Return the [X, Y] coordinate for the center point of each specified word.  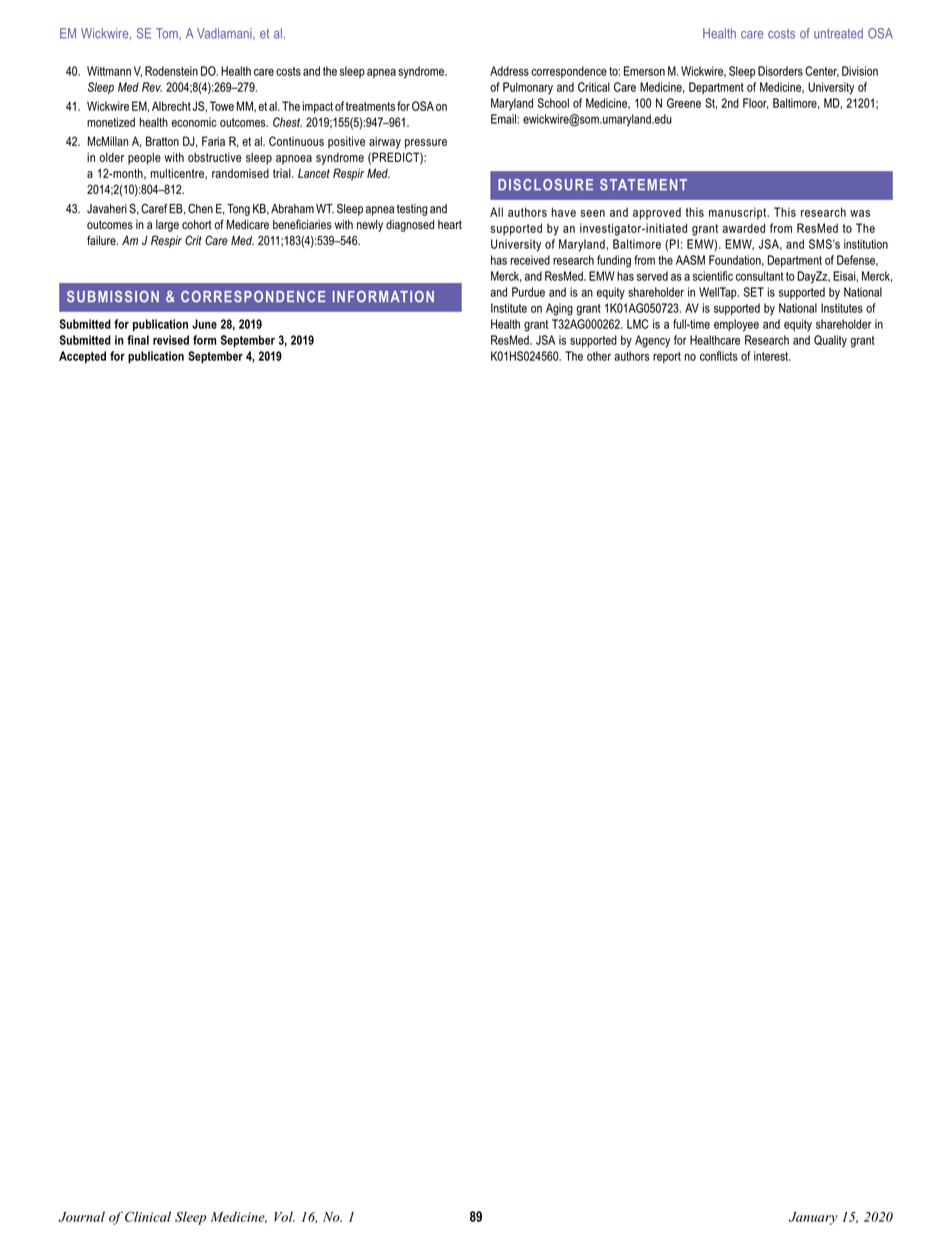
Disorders [780, 71]
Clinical [148, 1216]
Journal [81, 1216]
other [599, 356]
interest [772, 356]
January [813, 1218]
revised [171, 340]
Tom [168, 33]
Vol [284, 1216]
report [667, 357]
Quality [830, 341]
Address [509, 71]
